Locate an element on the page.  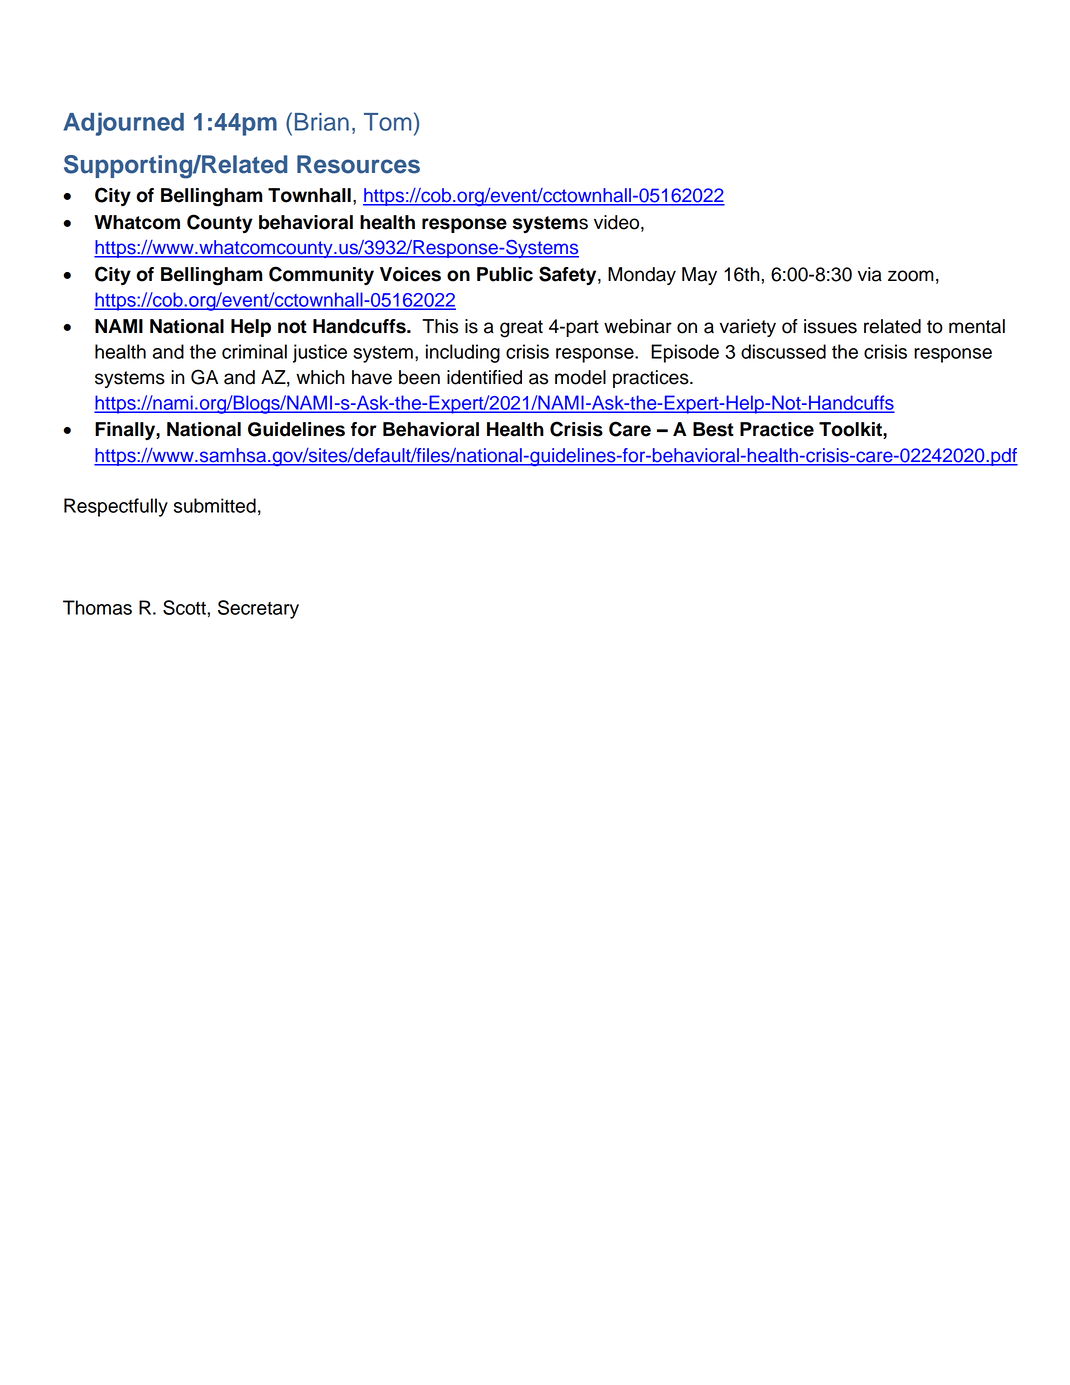
Tom is located at coordinates (387, 122).
